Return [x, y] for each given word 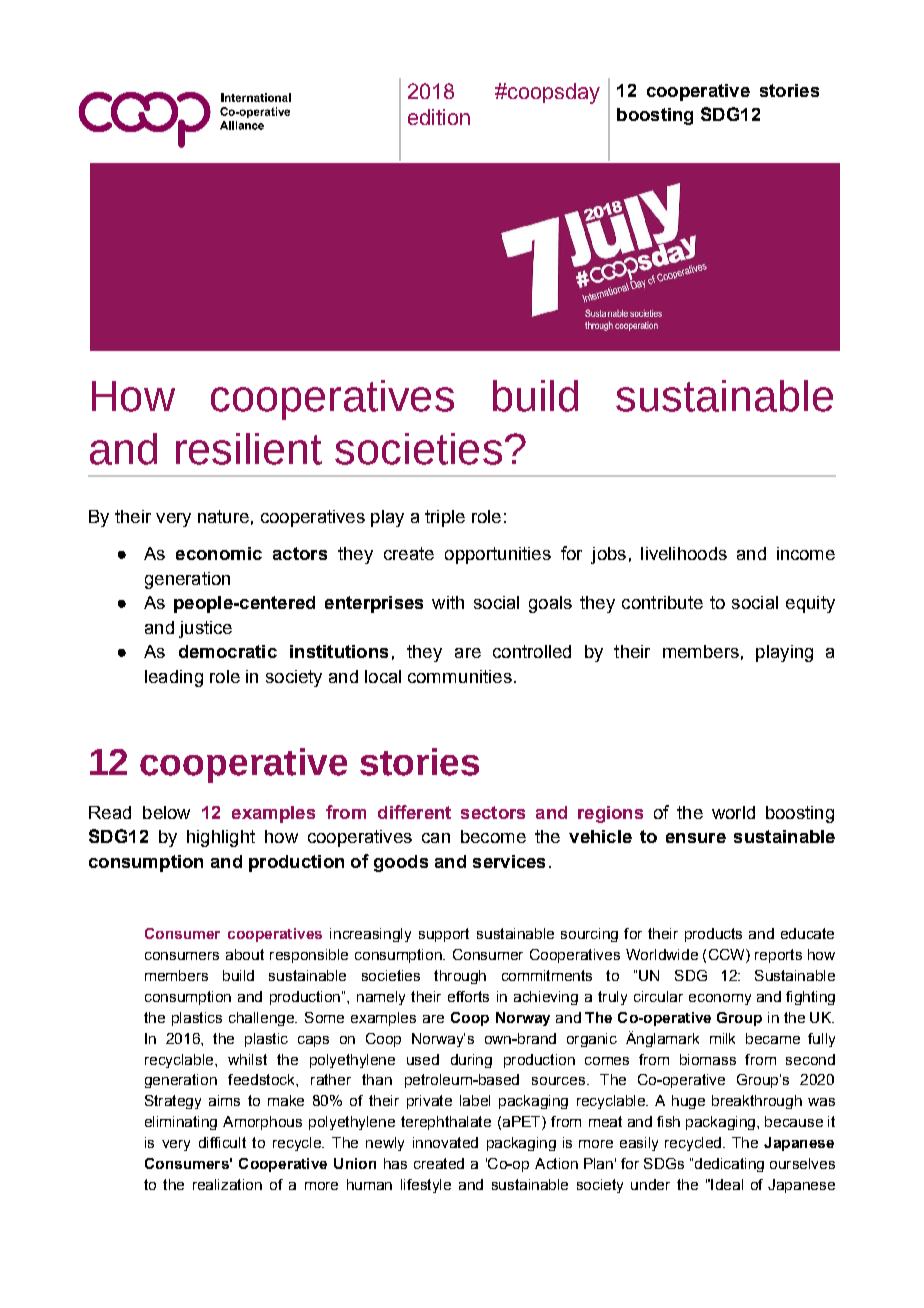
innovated [445, 1142]
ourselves [802, 1163]
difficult [222, 1142]
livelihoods [684, 553]
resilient [249, 449]
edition [439, 117]
